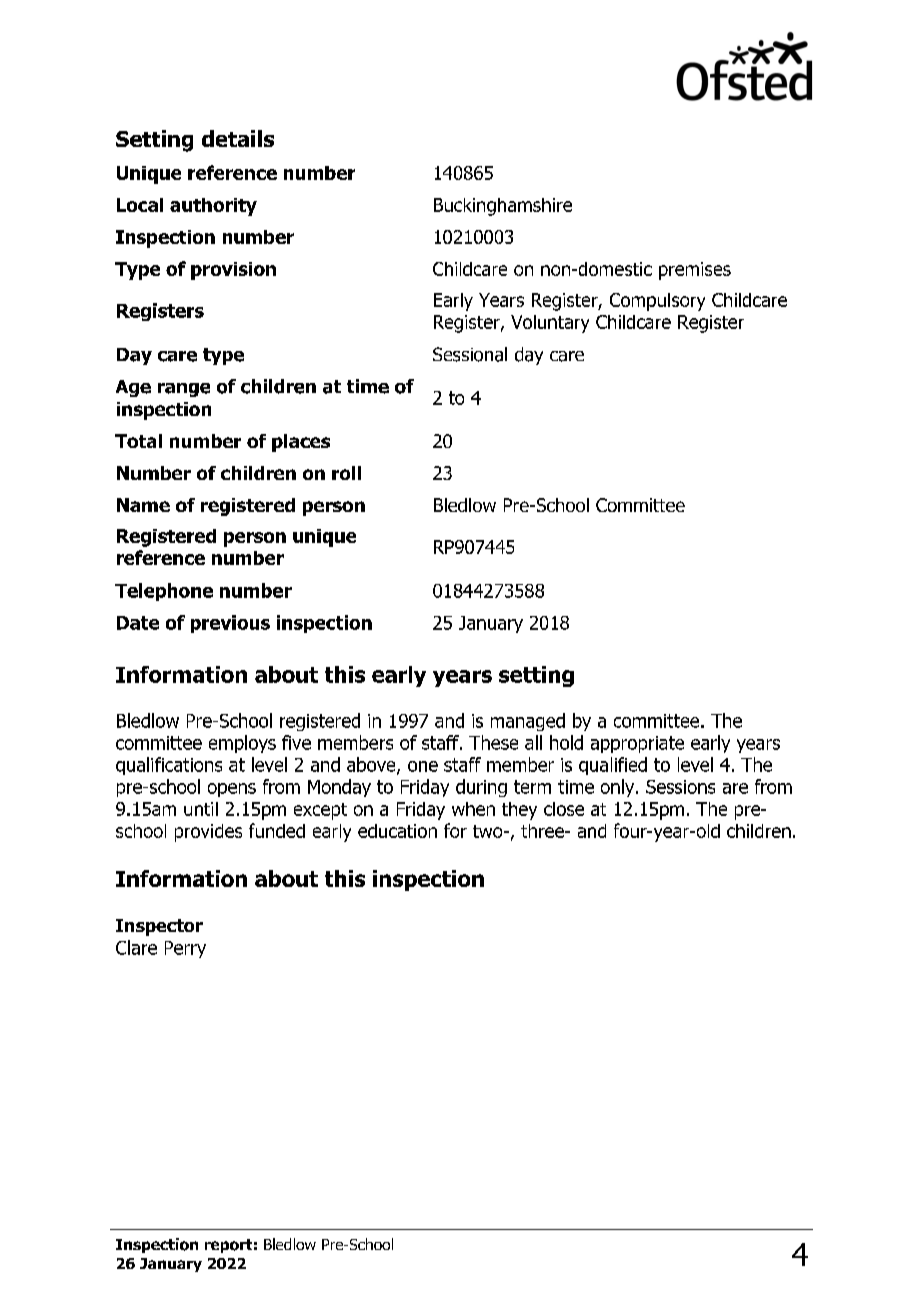 This page has width=924, height=1310. Describe the element at coordinates (346, 473) in the page. I see `roll` at that location.
